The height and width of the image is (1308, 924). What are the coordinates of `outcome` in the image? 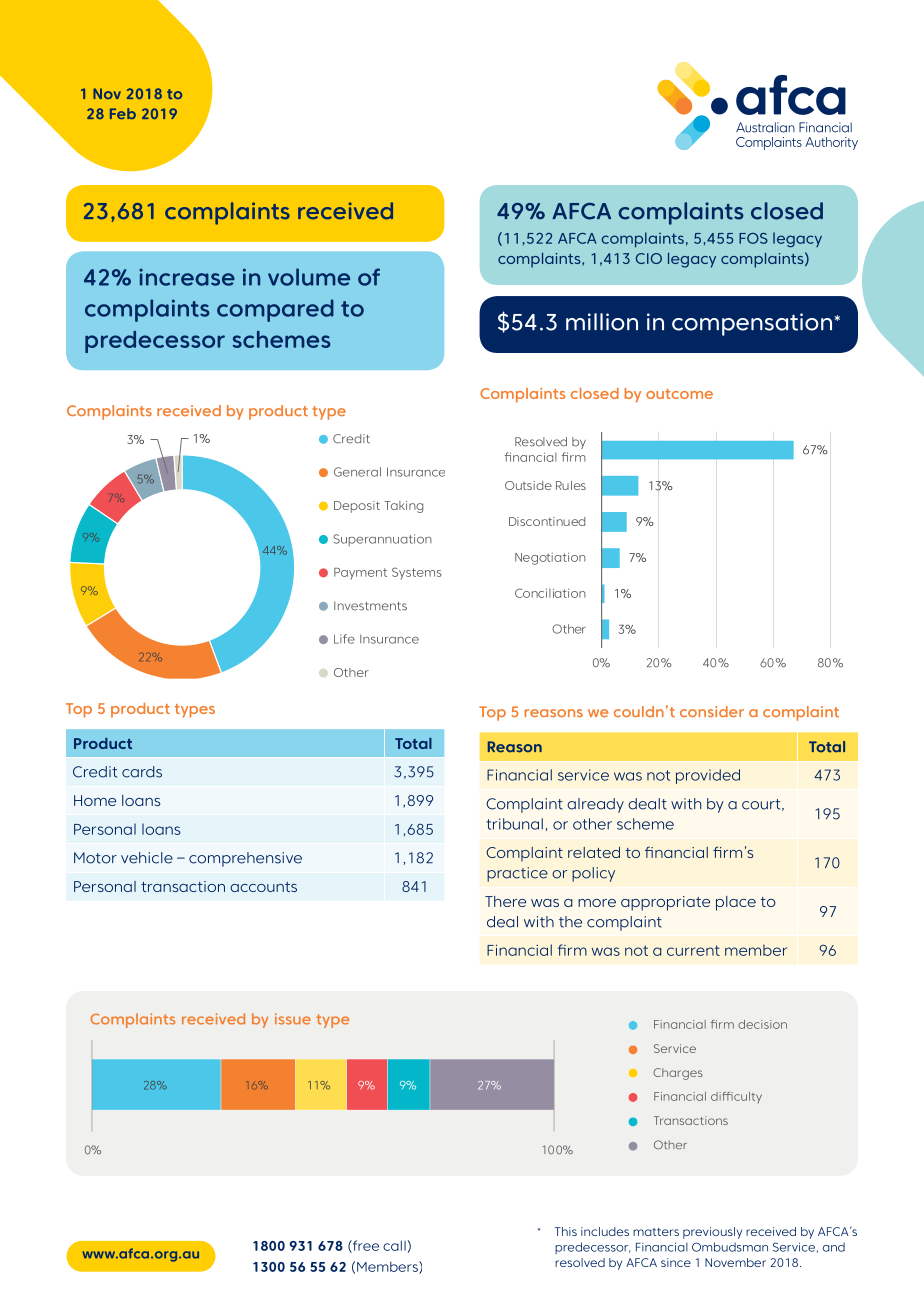 It's located at (679, 394).
